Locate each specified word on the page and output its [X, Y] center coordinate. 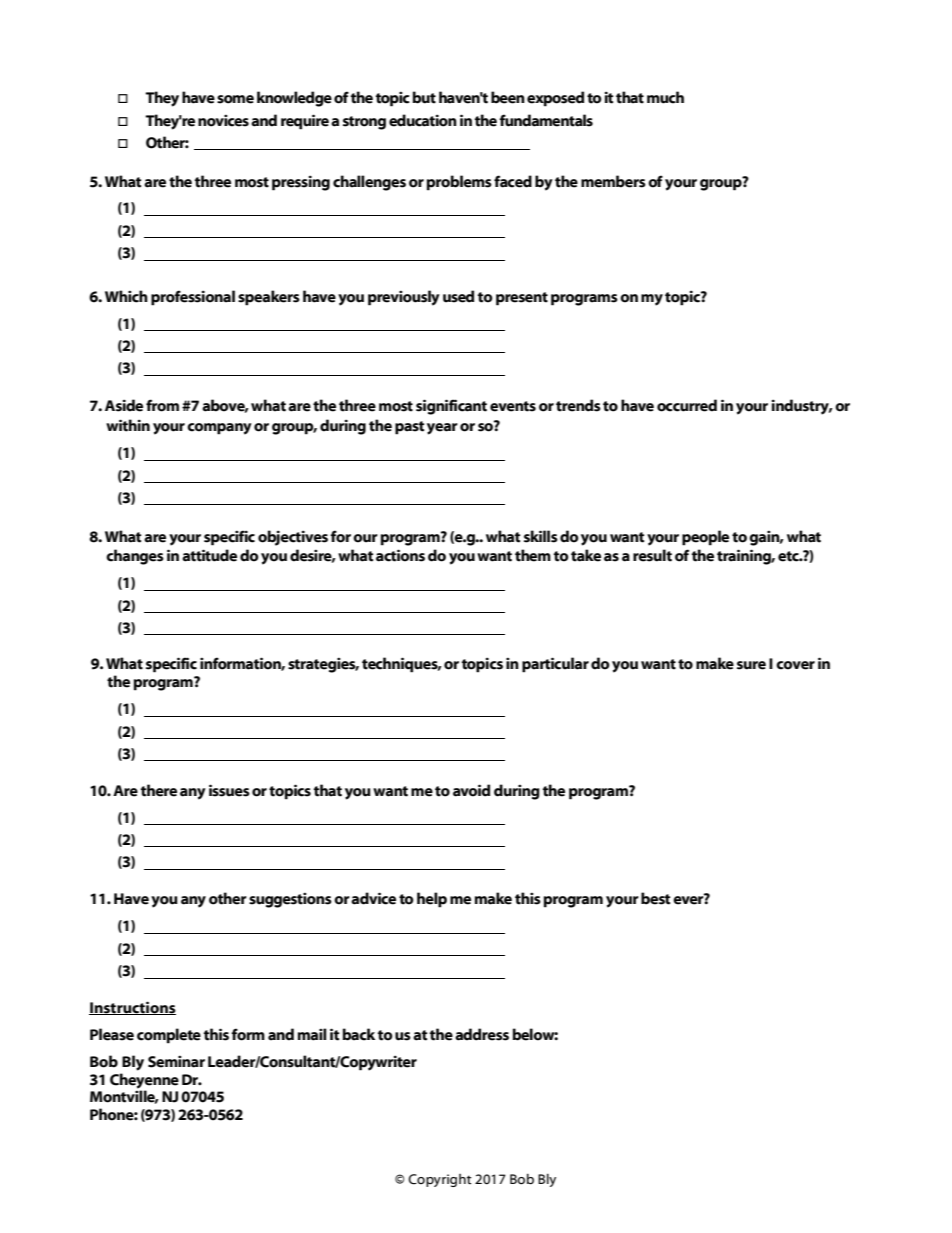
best [656, 898]
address [482, 1034]
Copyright [440, 1180]
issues [229, 790]
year [442, 429]
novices [223, 120]
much [665, 97]
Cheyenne [144, 1082]
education [423, 120]
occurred [687, 405]
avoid [471, 790]
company [219, 429]
